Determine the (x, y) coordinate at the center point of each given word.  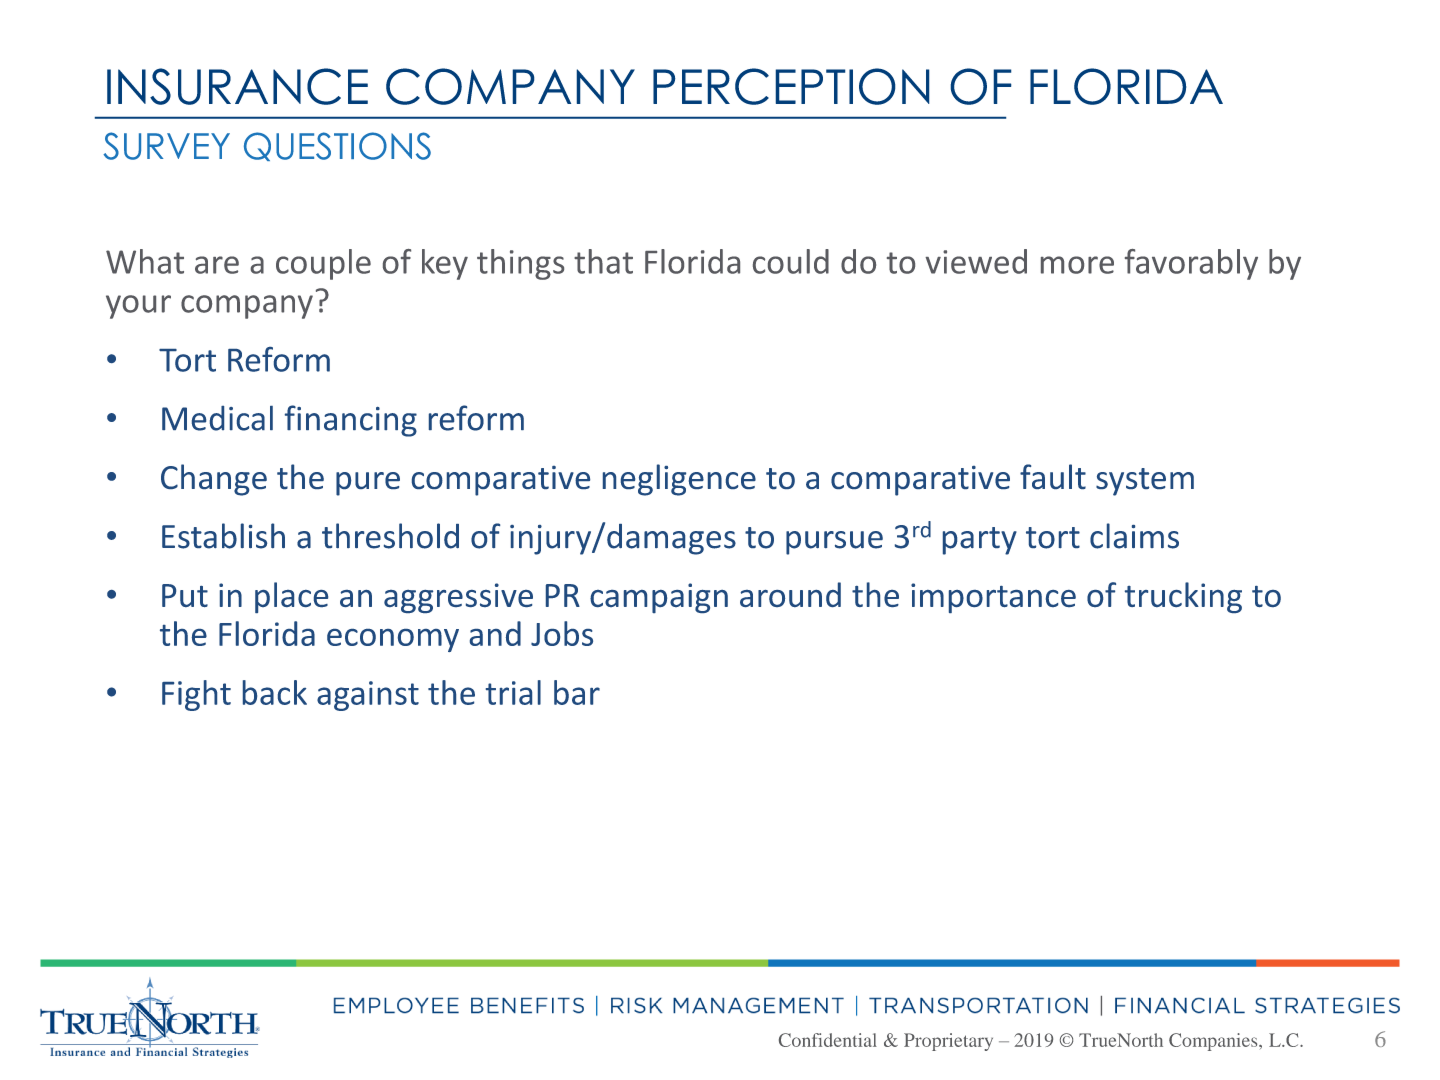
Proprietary (948, 1042)
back (275, 692)
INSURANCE (237, 86)
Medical (217, 418)
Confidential (828, 1040)
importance (993, 598)
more (1077, 265)
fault (1053, 476)
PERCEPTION (791, 86)
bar (577, 692)
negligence (679, 480)
